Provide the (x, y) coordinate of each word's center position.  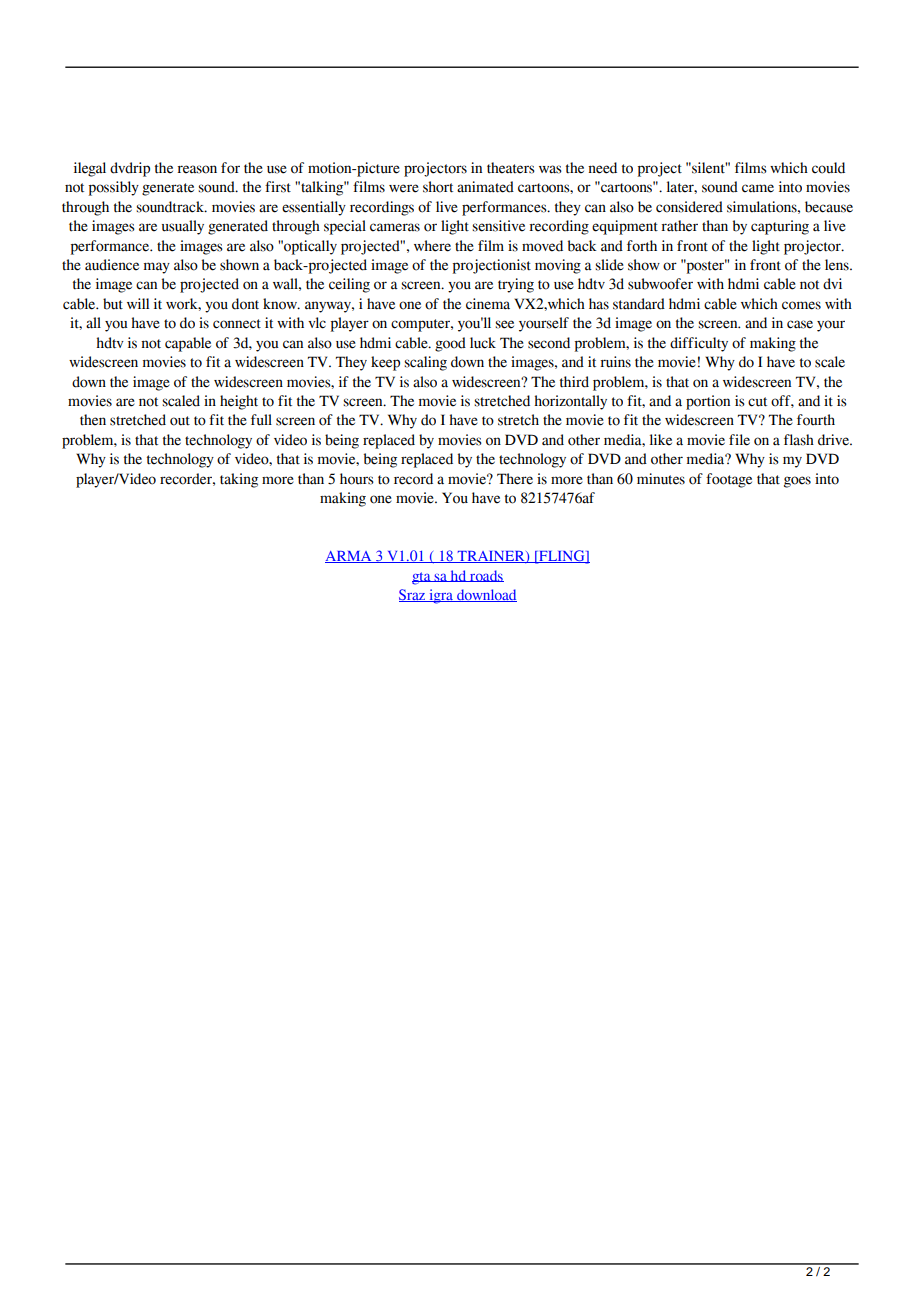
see (504, 324)
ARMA (349, 557)
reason (197, 169)
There (515, 479)
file (739, 440)
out (180, 421)
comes (801, 305)
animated (485, 187)
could (828, 168)
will (138, 303)
